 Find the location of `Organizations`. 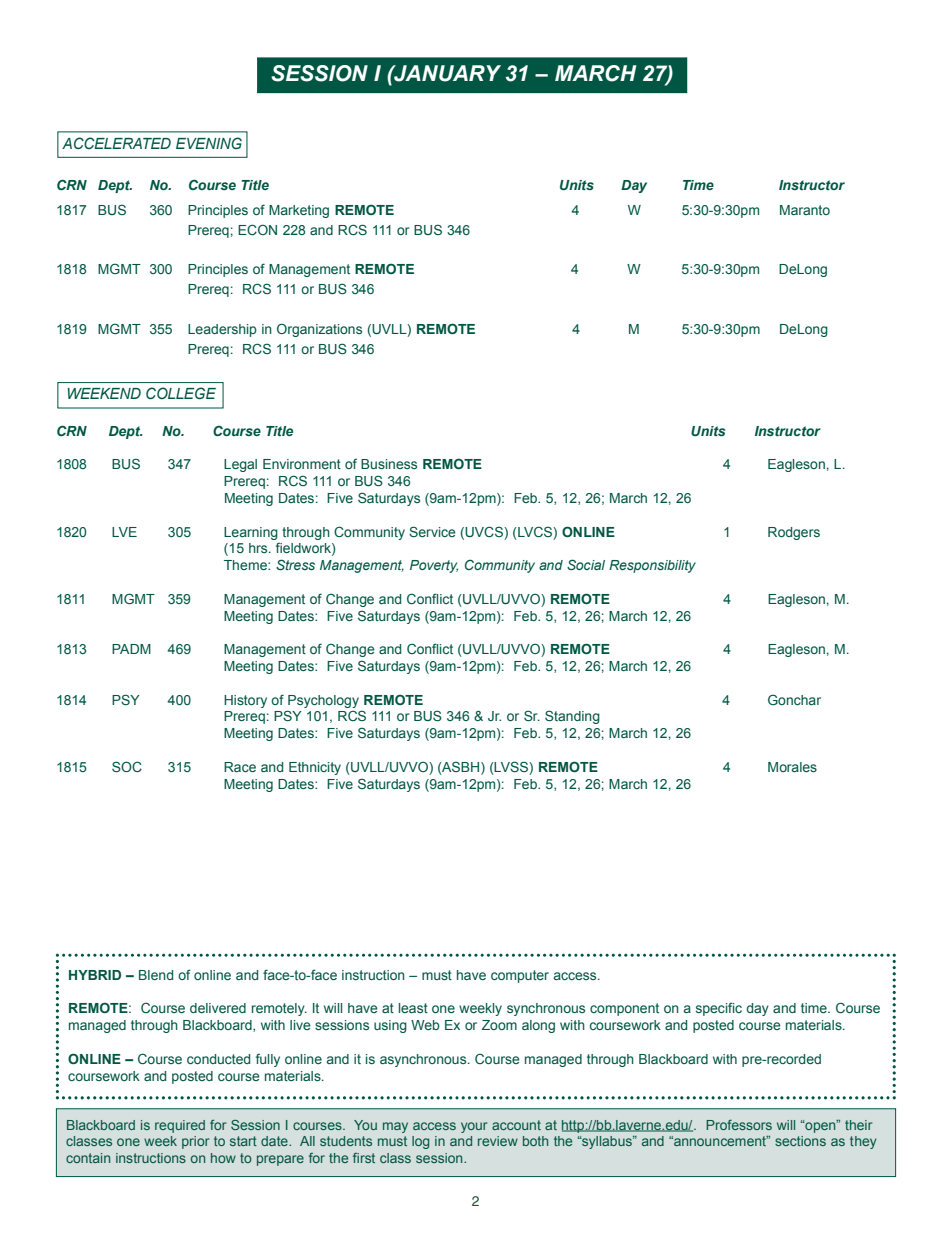

Organizations is located at coordinates (319, 330).
